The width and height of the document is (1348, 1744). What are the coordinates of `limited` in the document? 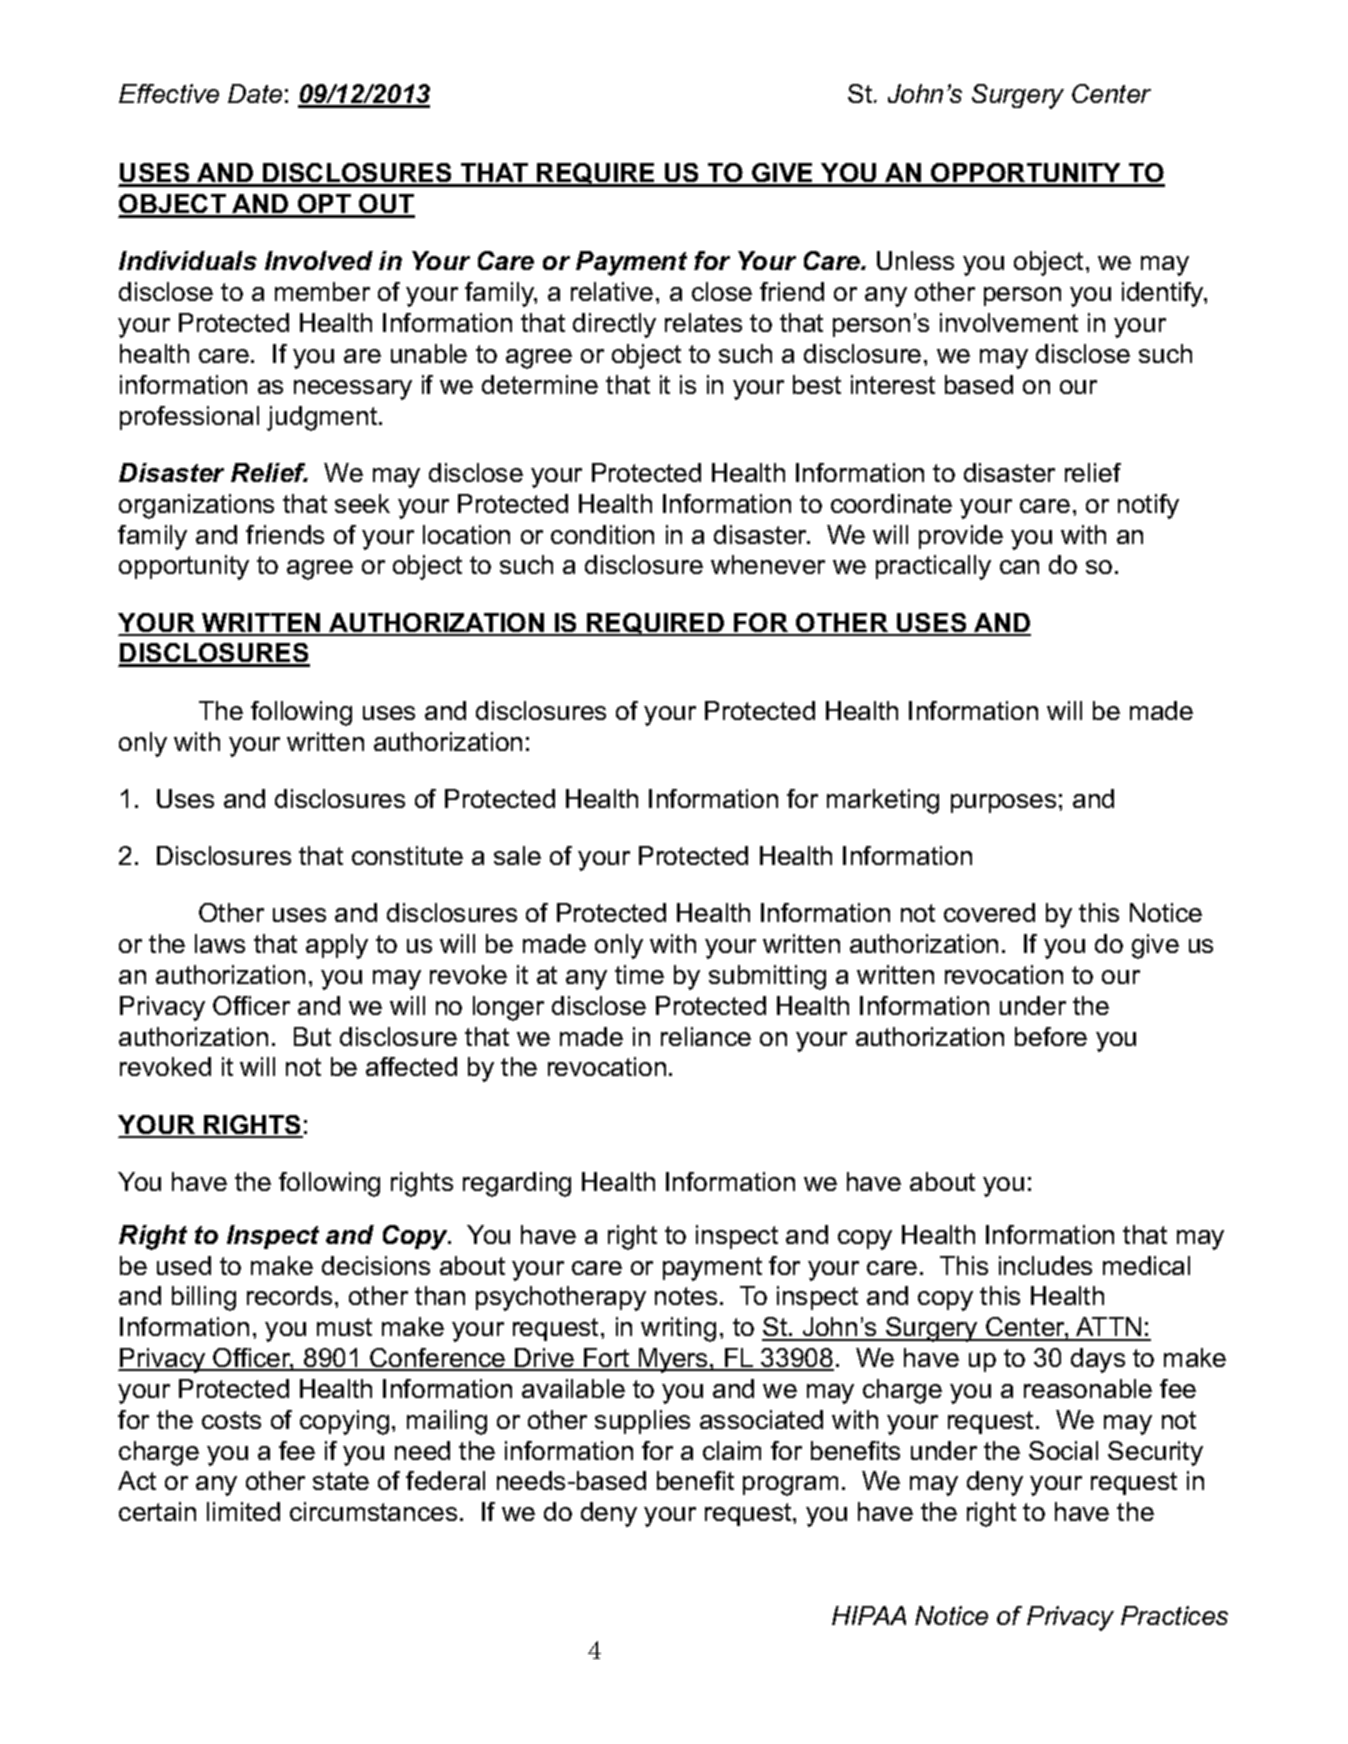 It's located at (243, 1511).
